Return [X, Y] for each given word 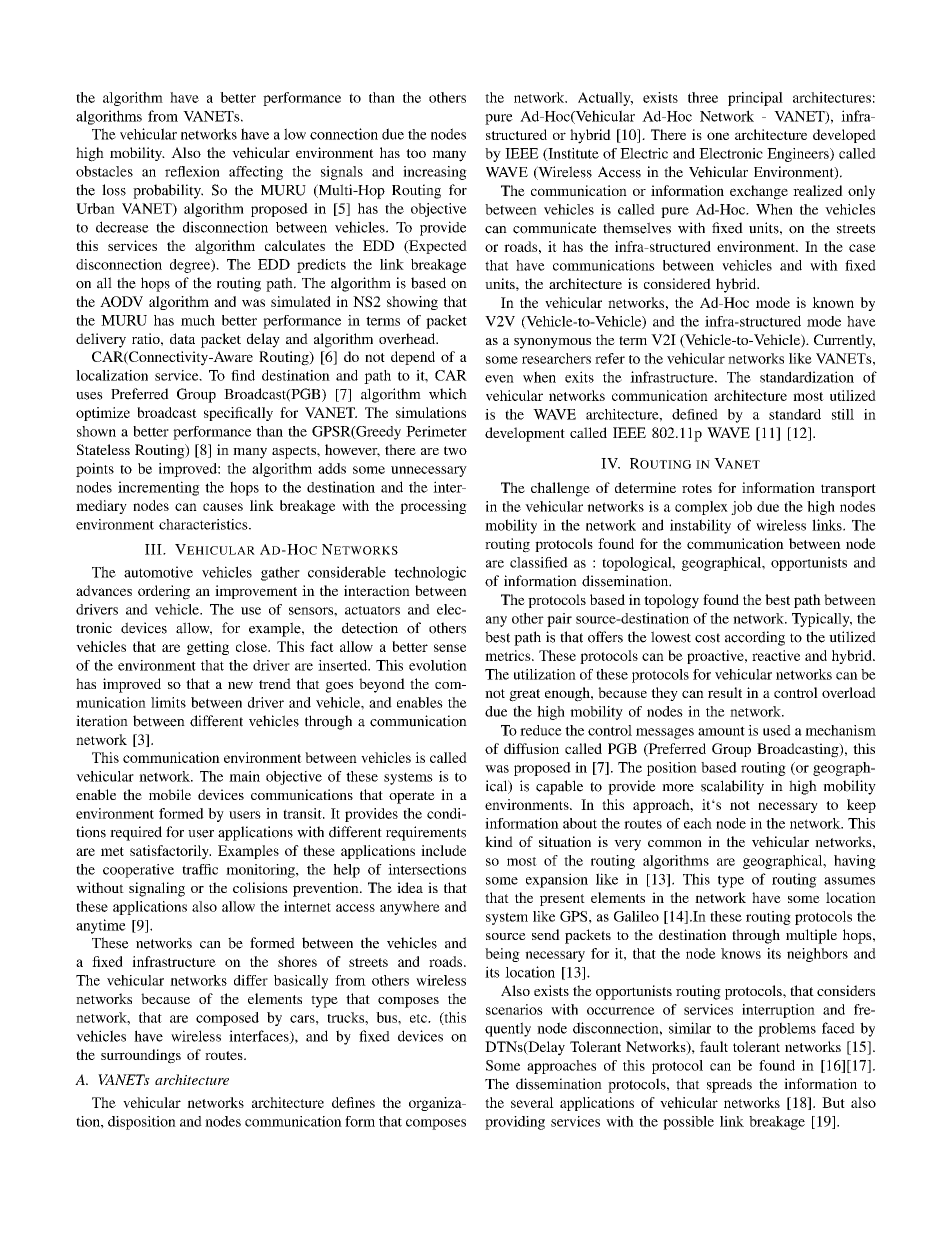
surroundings [141, 1056]
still [843, 414]
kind [499, 841]
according [755, 638]
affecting [256, 173]
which [448, 394]
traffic [200, 869]
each [698, 823]
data [182, 338]
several [532, 1102]
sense [450, 648]
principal [755, 99]
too [416, 153]
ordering [164, 592]
